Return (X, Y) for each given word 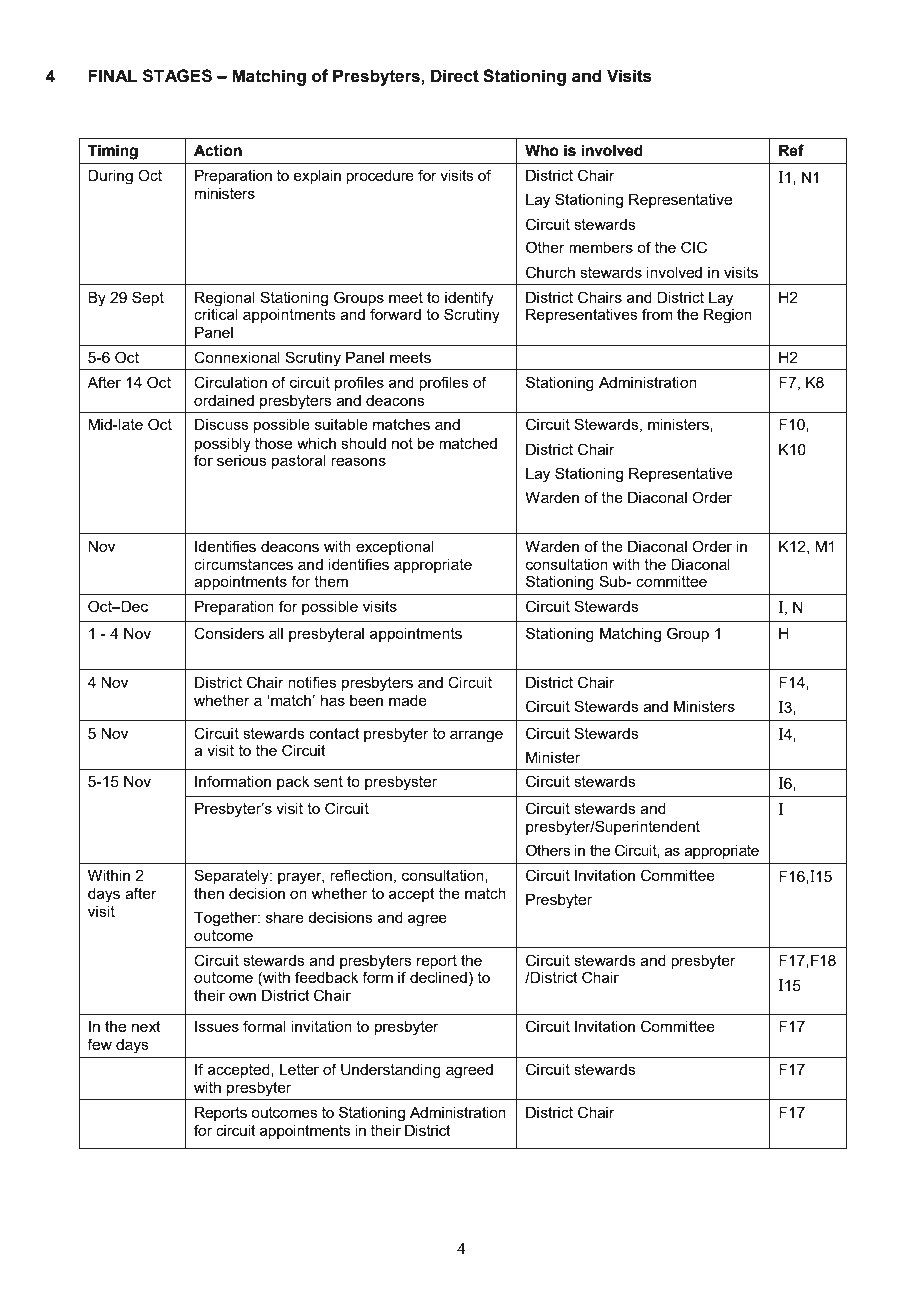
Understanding (391, 1071)
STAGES (177, 76)
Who (542, 151)
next (146, 1026)
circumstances (243, 564)
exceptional (394, 548)
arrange (476, 736)
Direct (455, 76)
